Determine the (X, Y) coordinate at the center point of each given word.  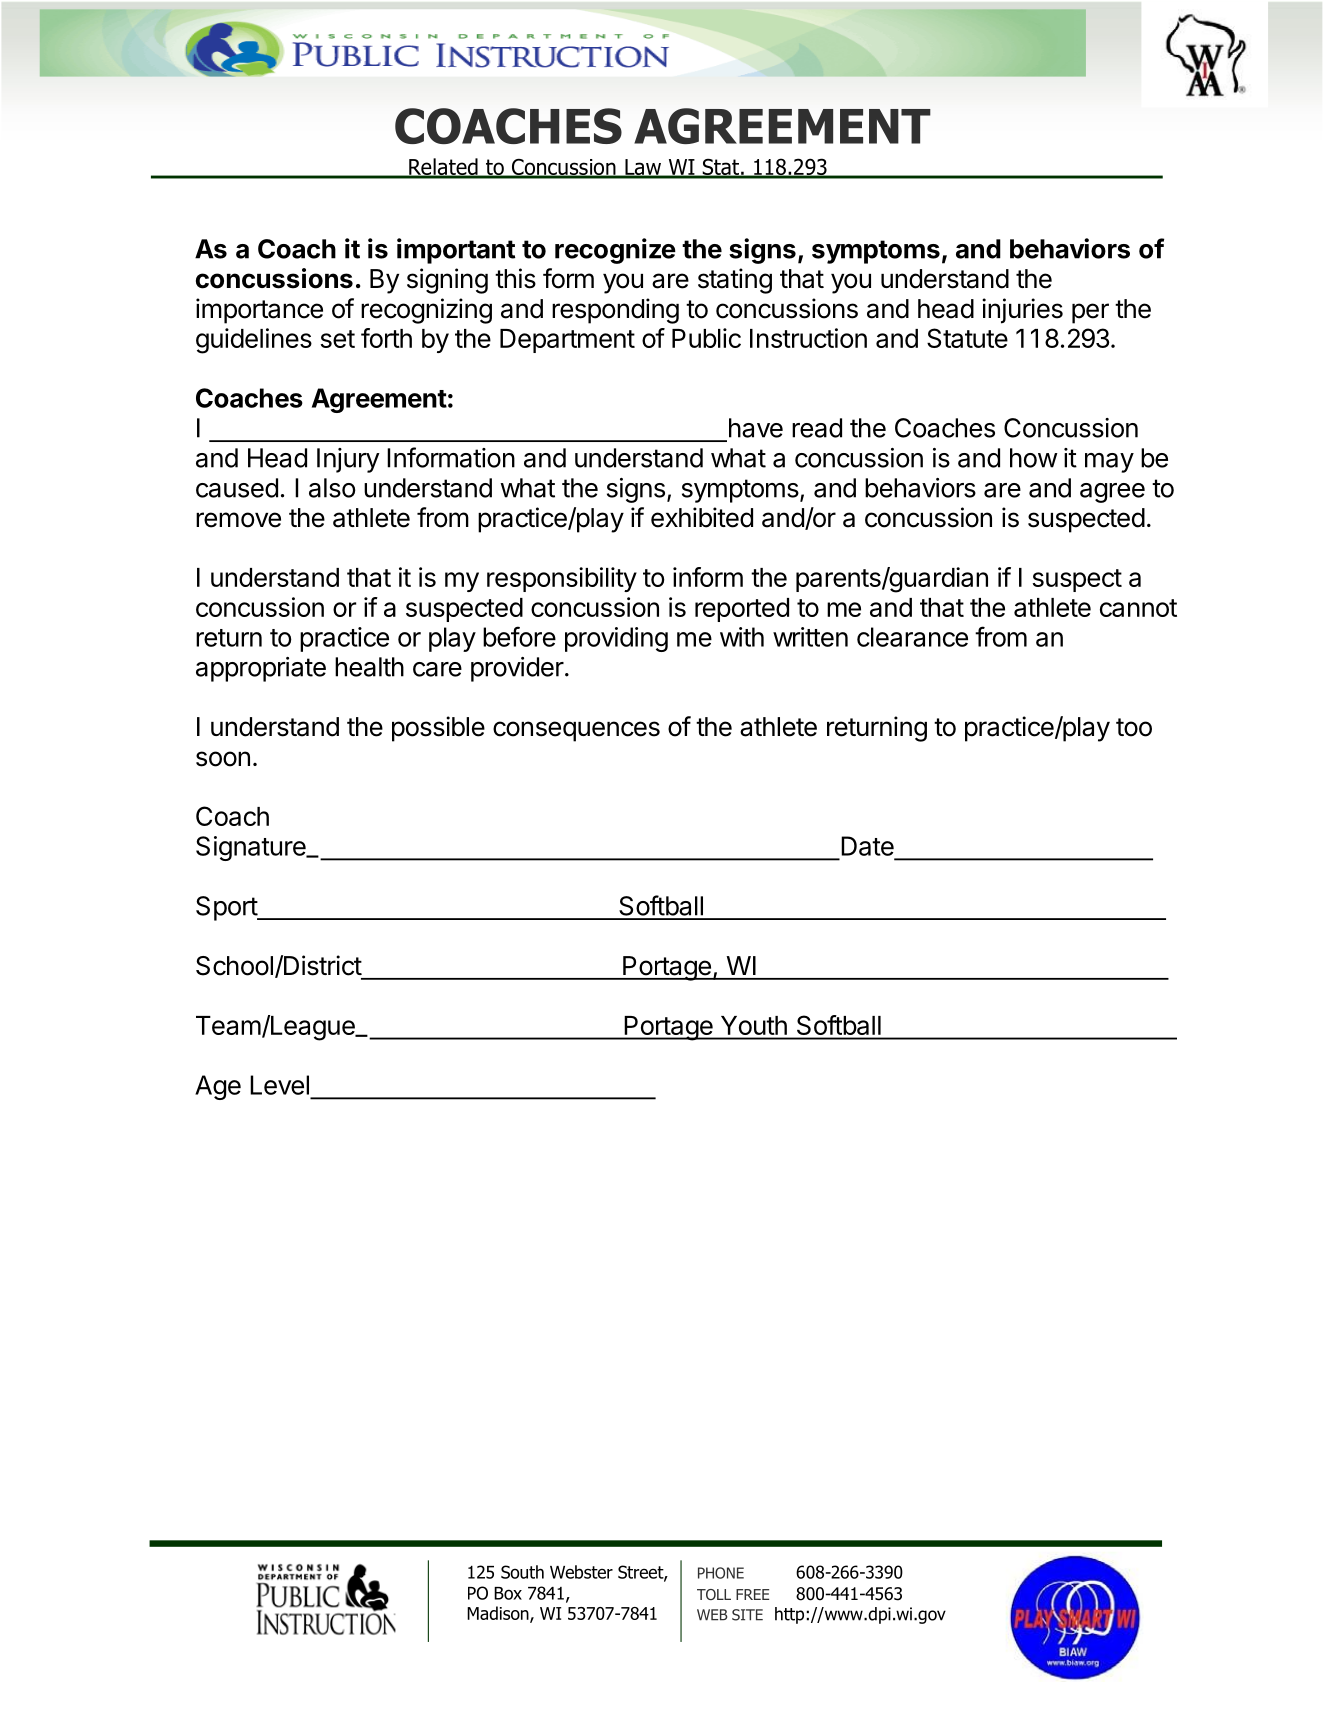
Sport (227, 908)
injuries (1022, 311)
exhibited (702, 517)
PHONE (721, 1573)
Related (443, 168)
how (1034, 458)
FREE (752, 1594)
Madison (499, 1614)
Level (279, 1085)
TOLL (714, 1594)
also (332, 488)
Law (643, 168)
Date (867, 846)
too (1134, 727)
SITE (747, 1615)
